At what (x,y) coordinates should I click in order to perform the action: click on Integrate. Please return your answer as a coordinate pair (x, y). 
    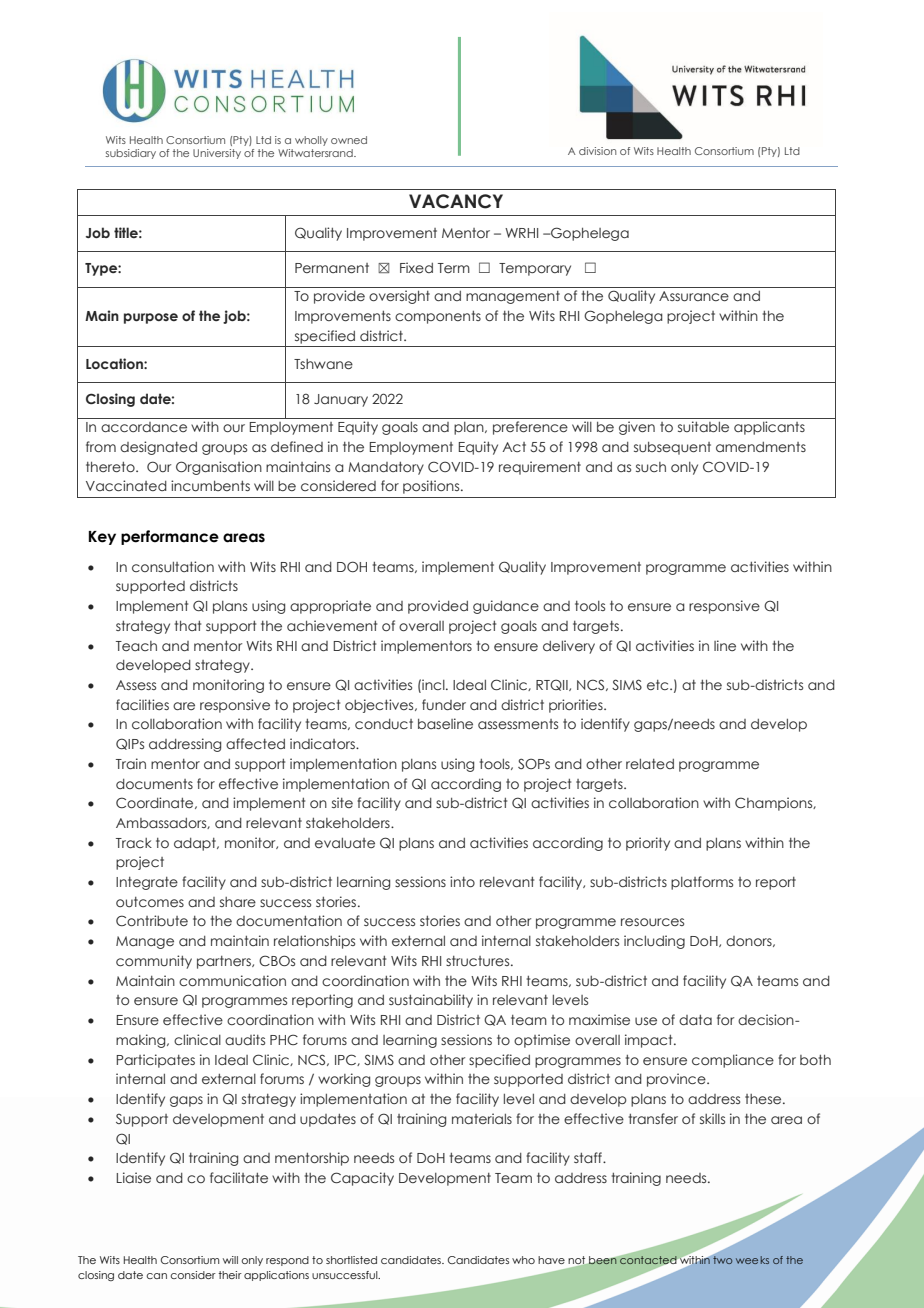
    Looking at the image, I should click on (147, 883).
